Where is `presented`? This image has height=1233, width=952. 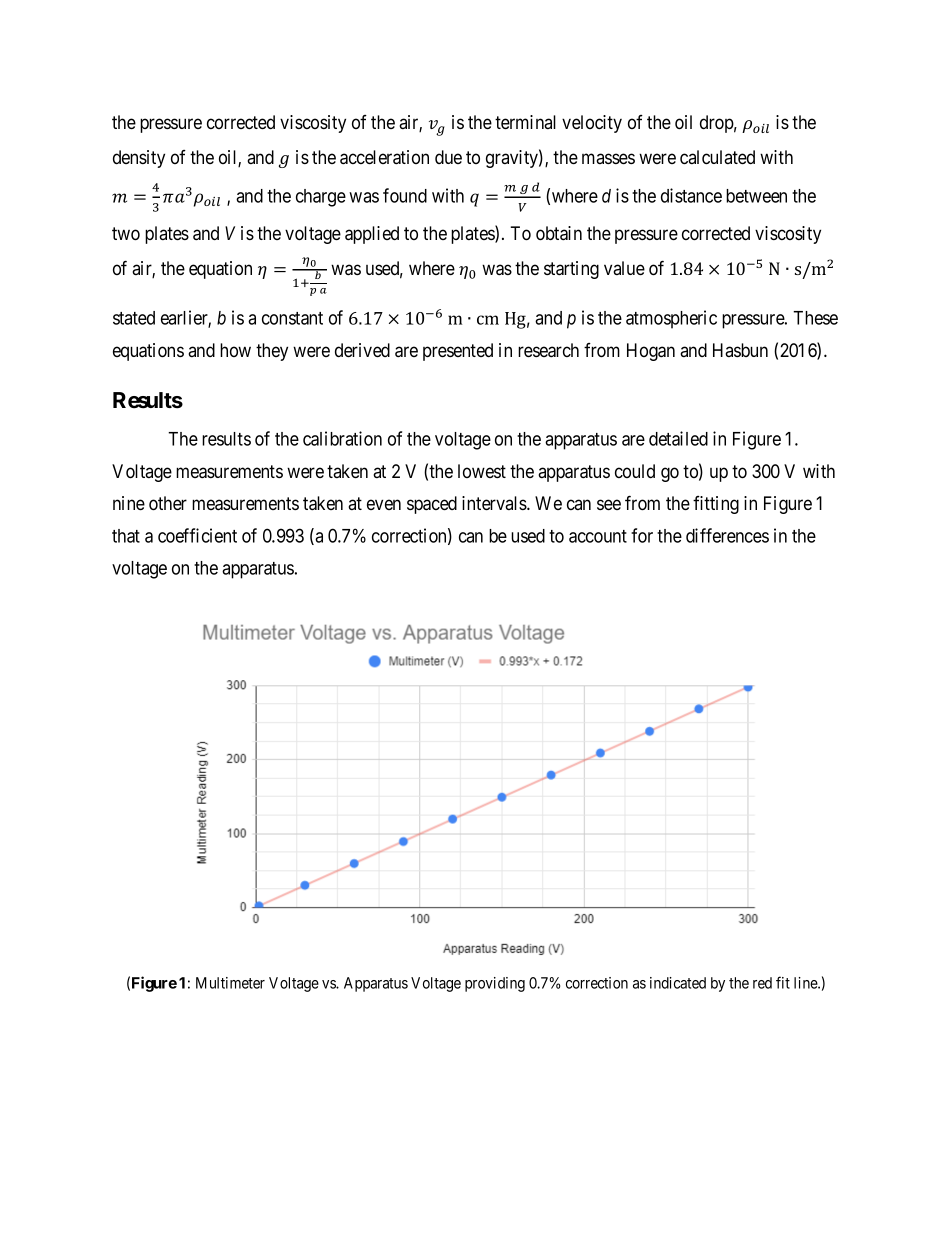 presented is located at coordinates (458, 352).
